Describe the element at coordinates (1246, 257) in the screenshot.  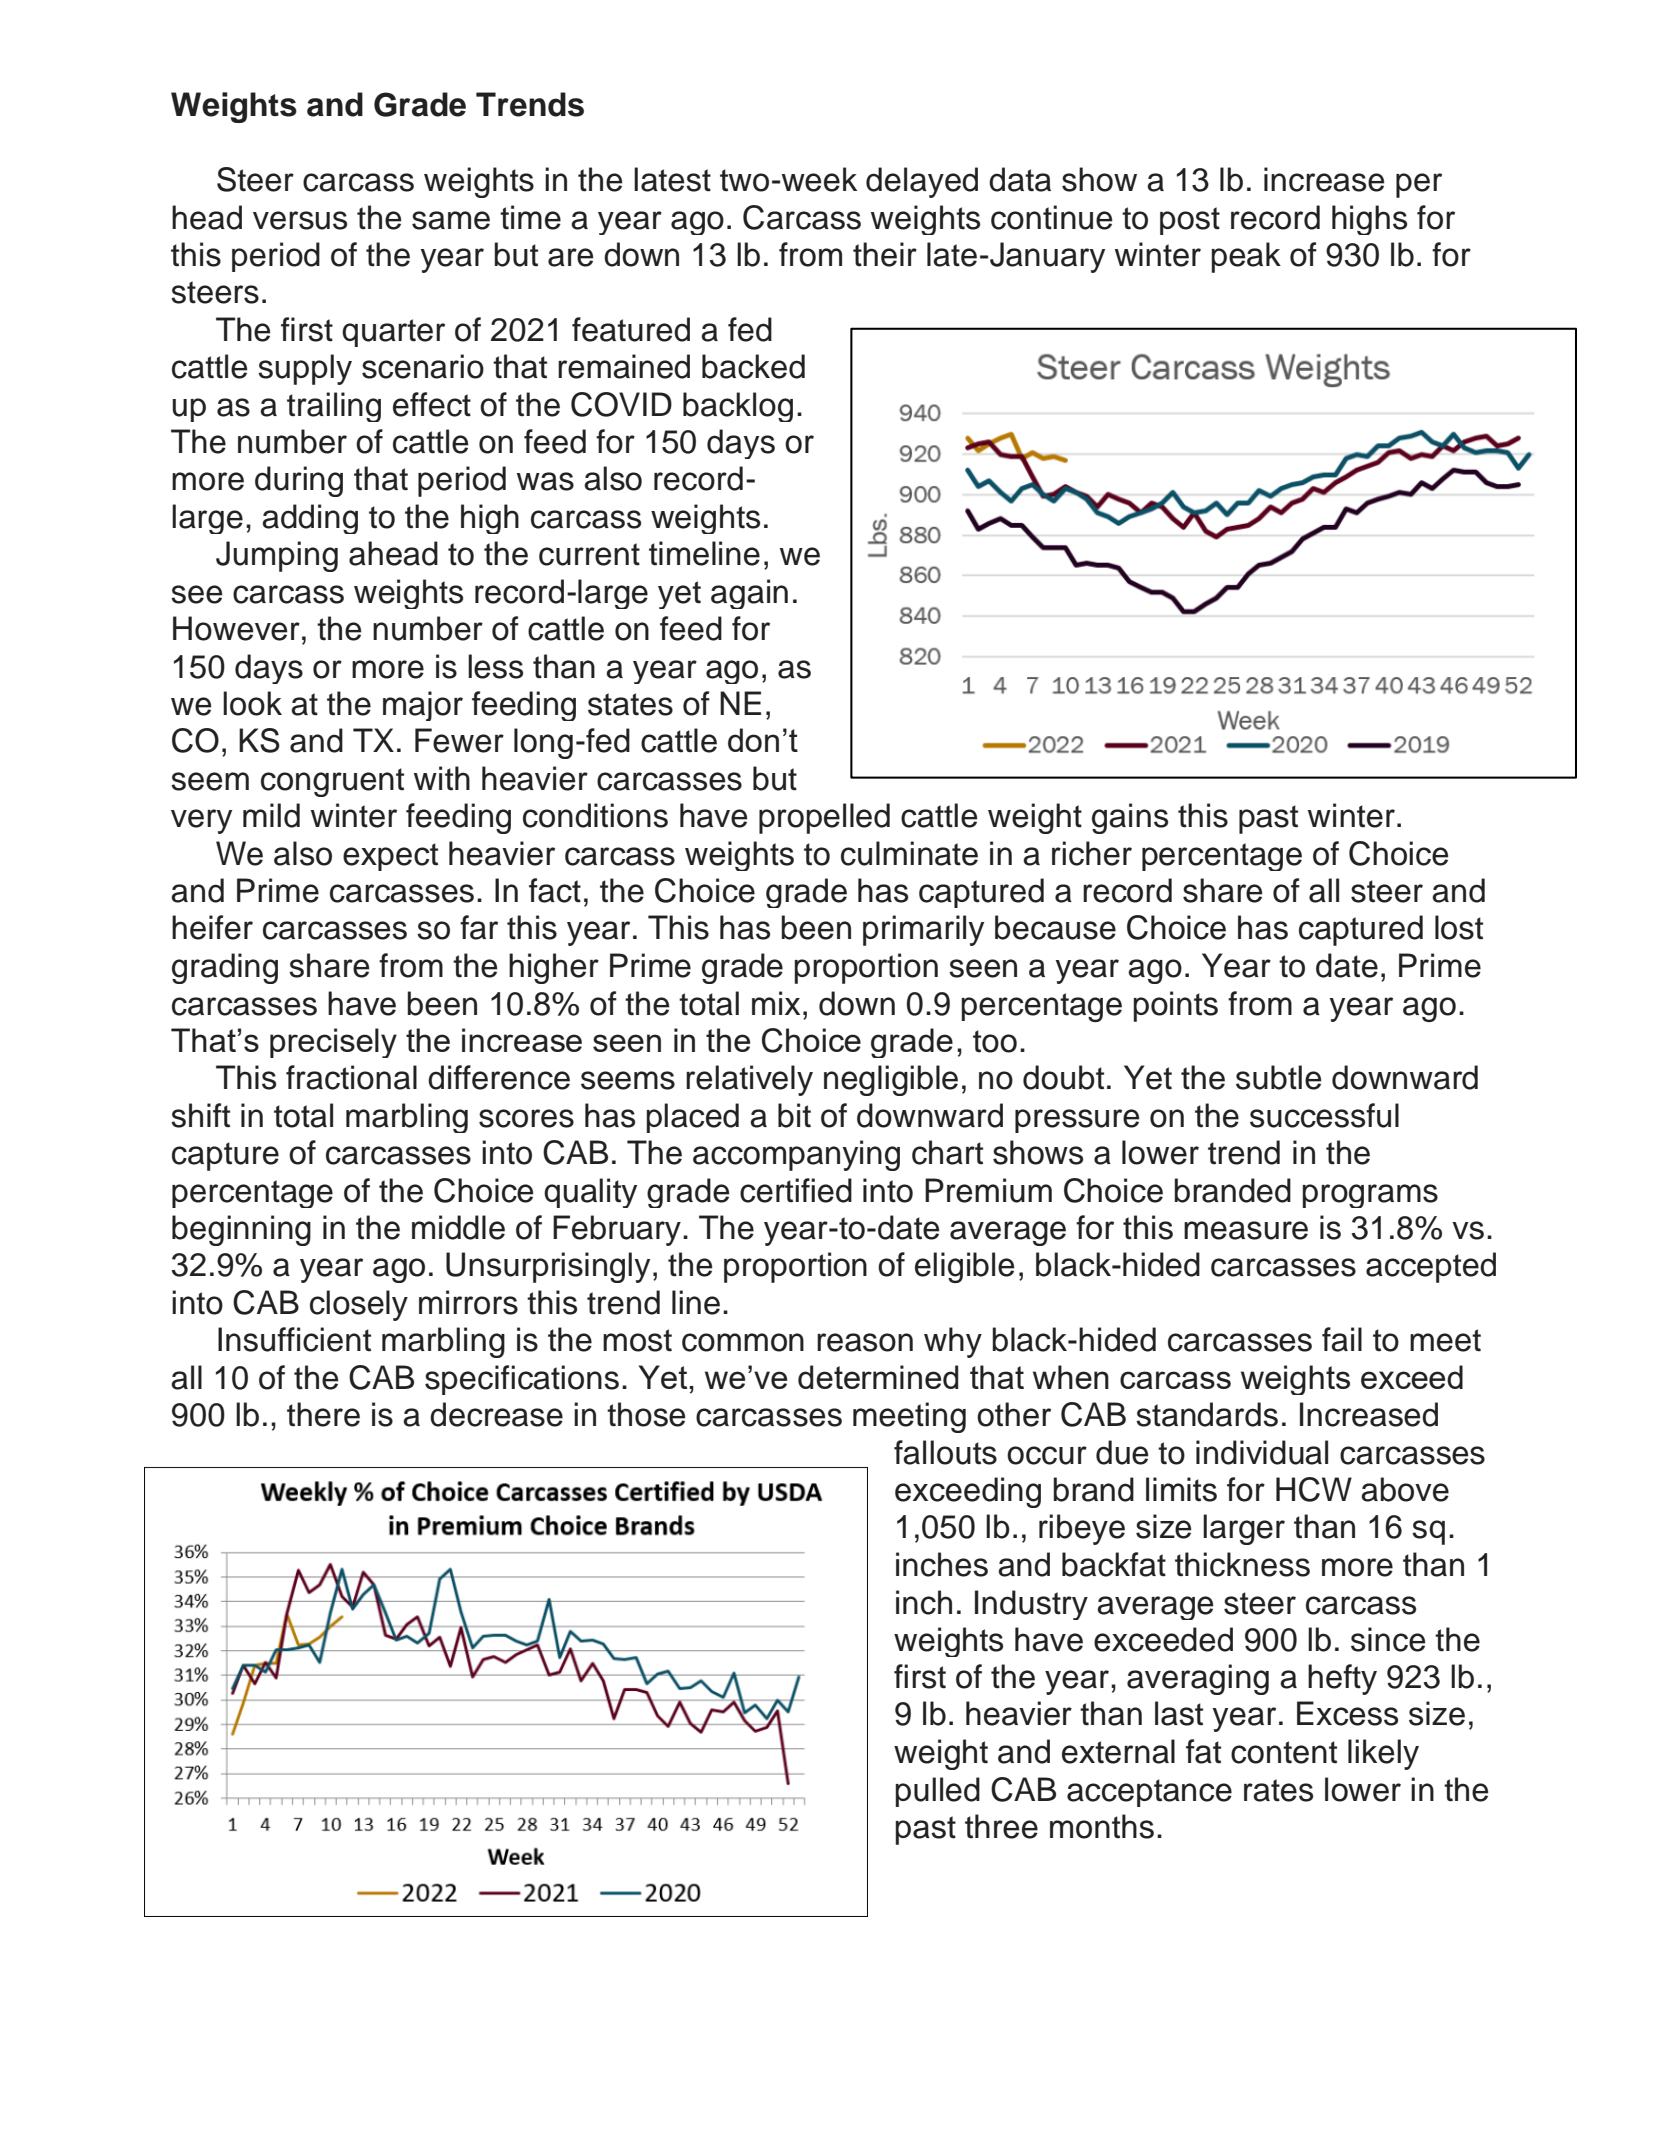
I see `peak` at that location.
